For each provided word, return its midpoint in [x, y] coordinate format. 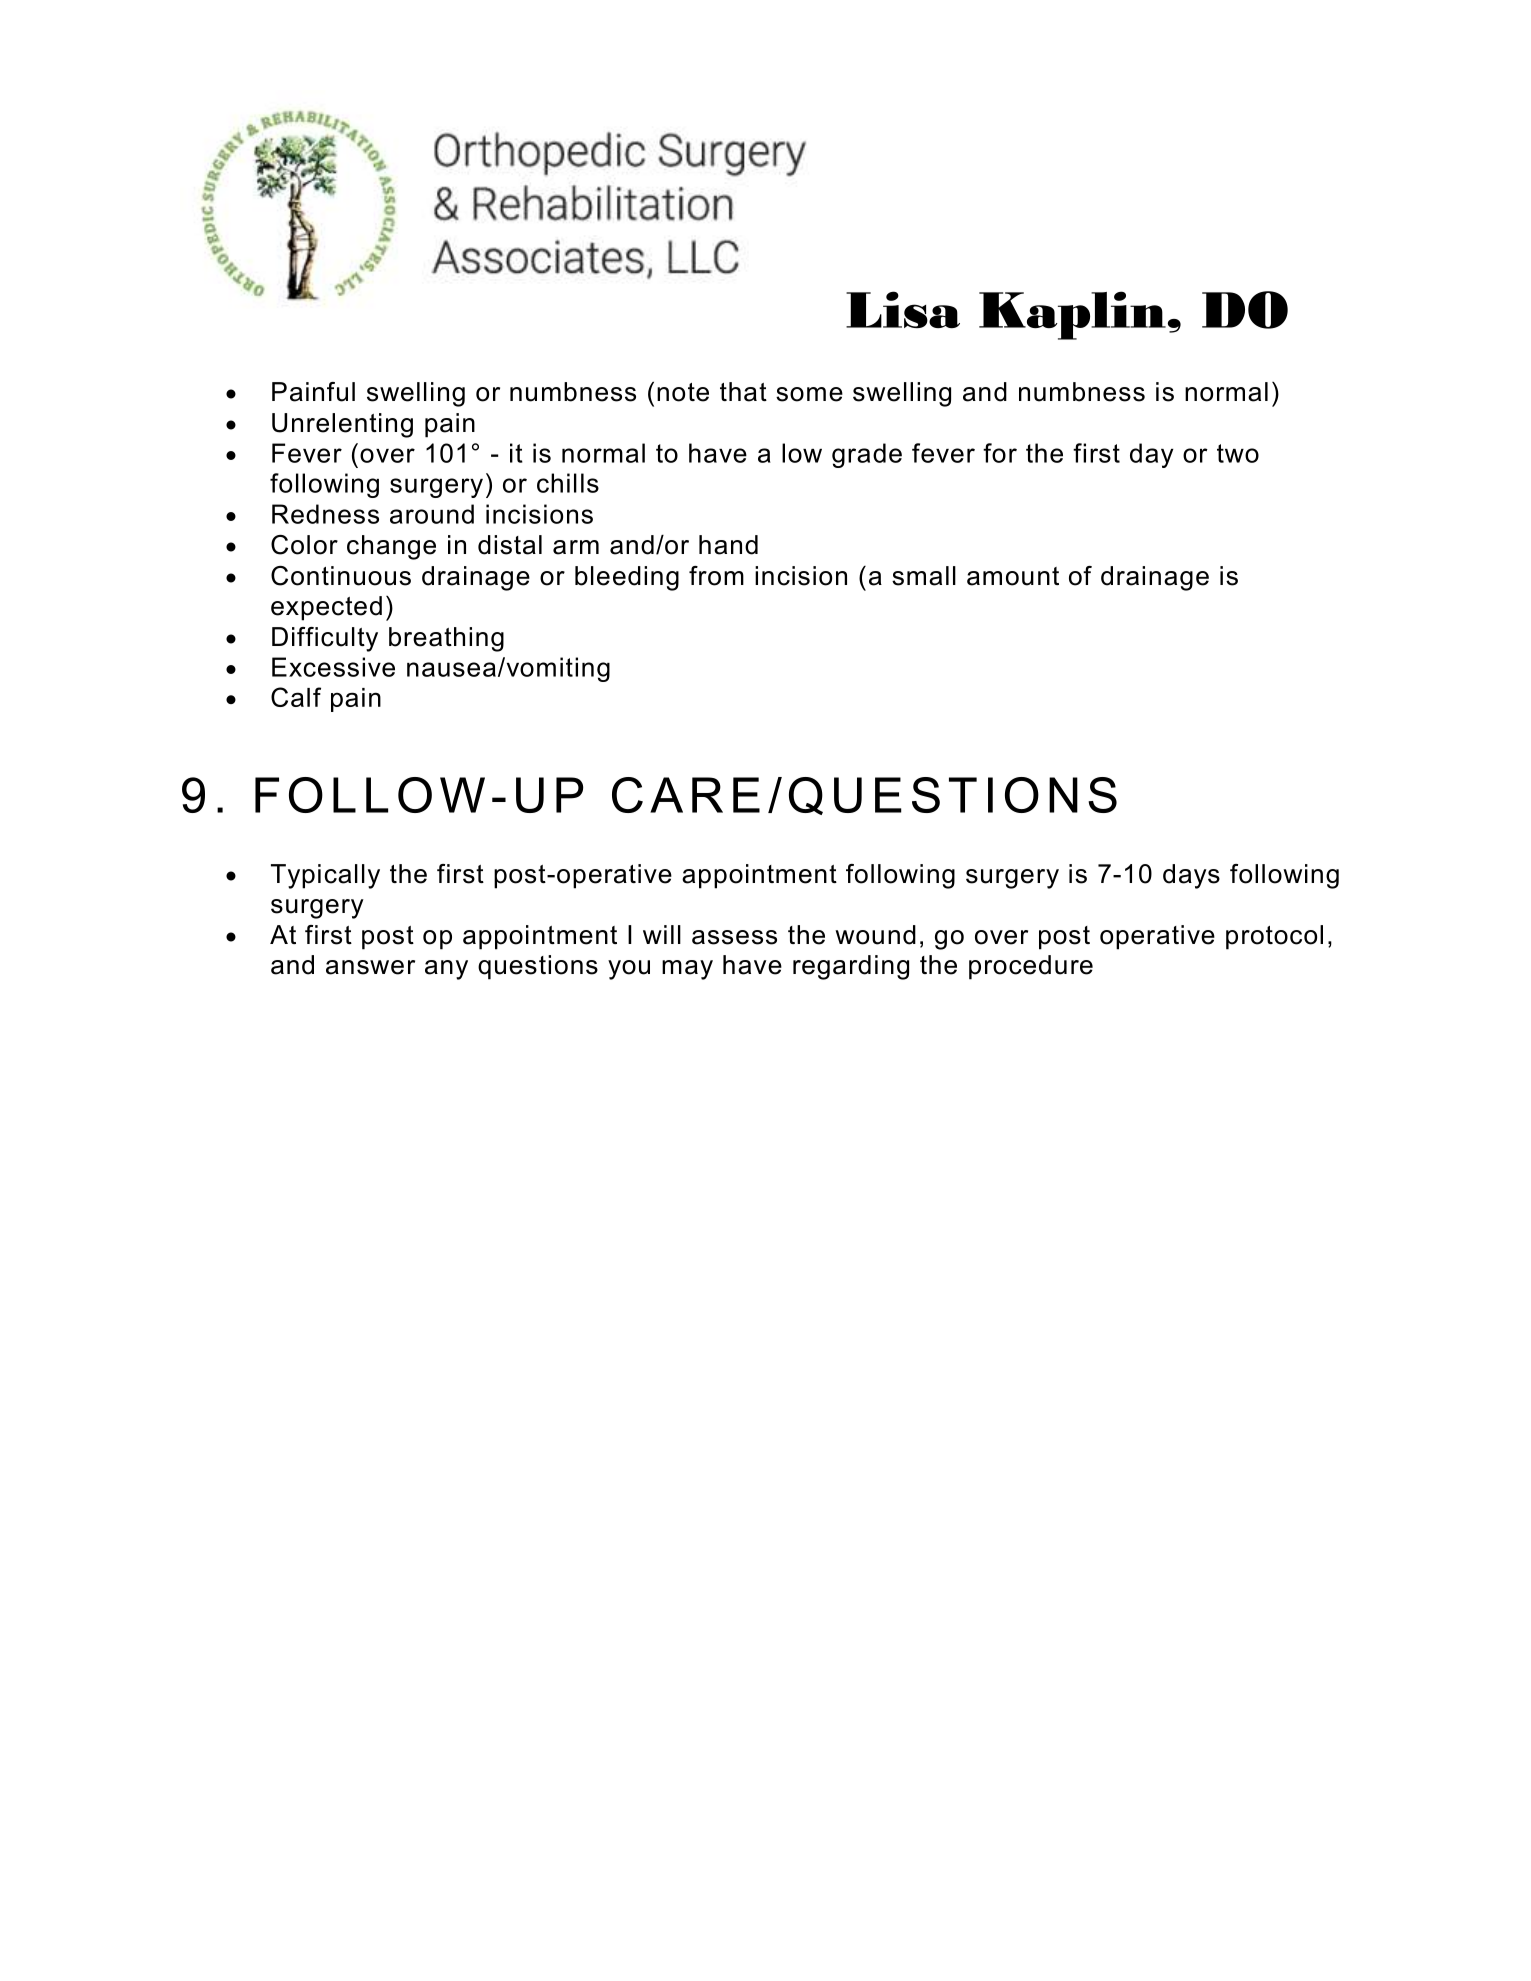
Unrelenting [342, 425]
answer [370, 967]
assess [734, 937]
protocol [1274, 937]
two [1238, 453]
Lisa [903, 309]
